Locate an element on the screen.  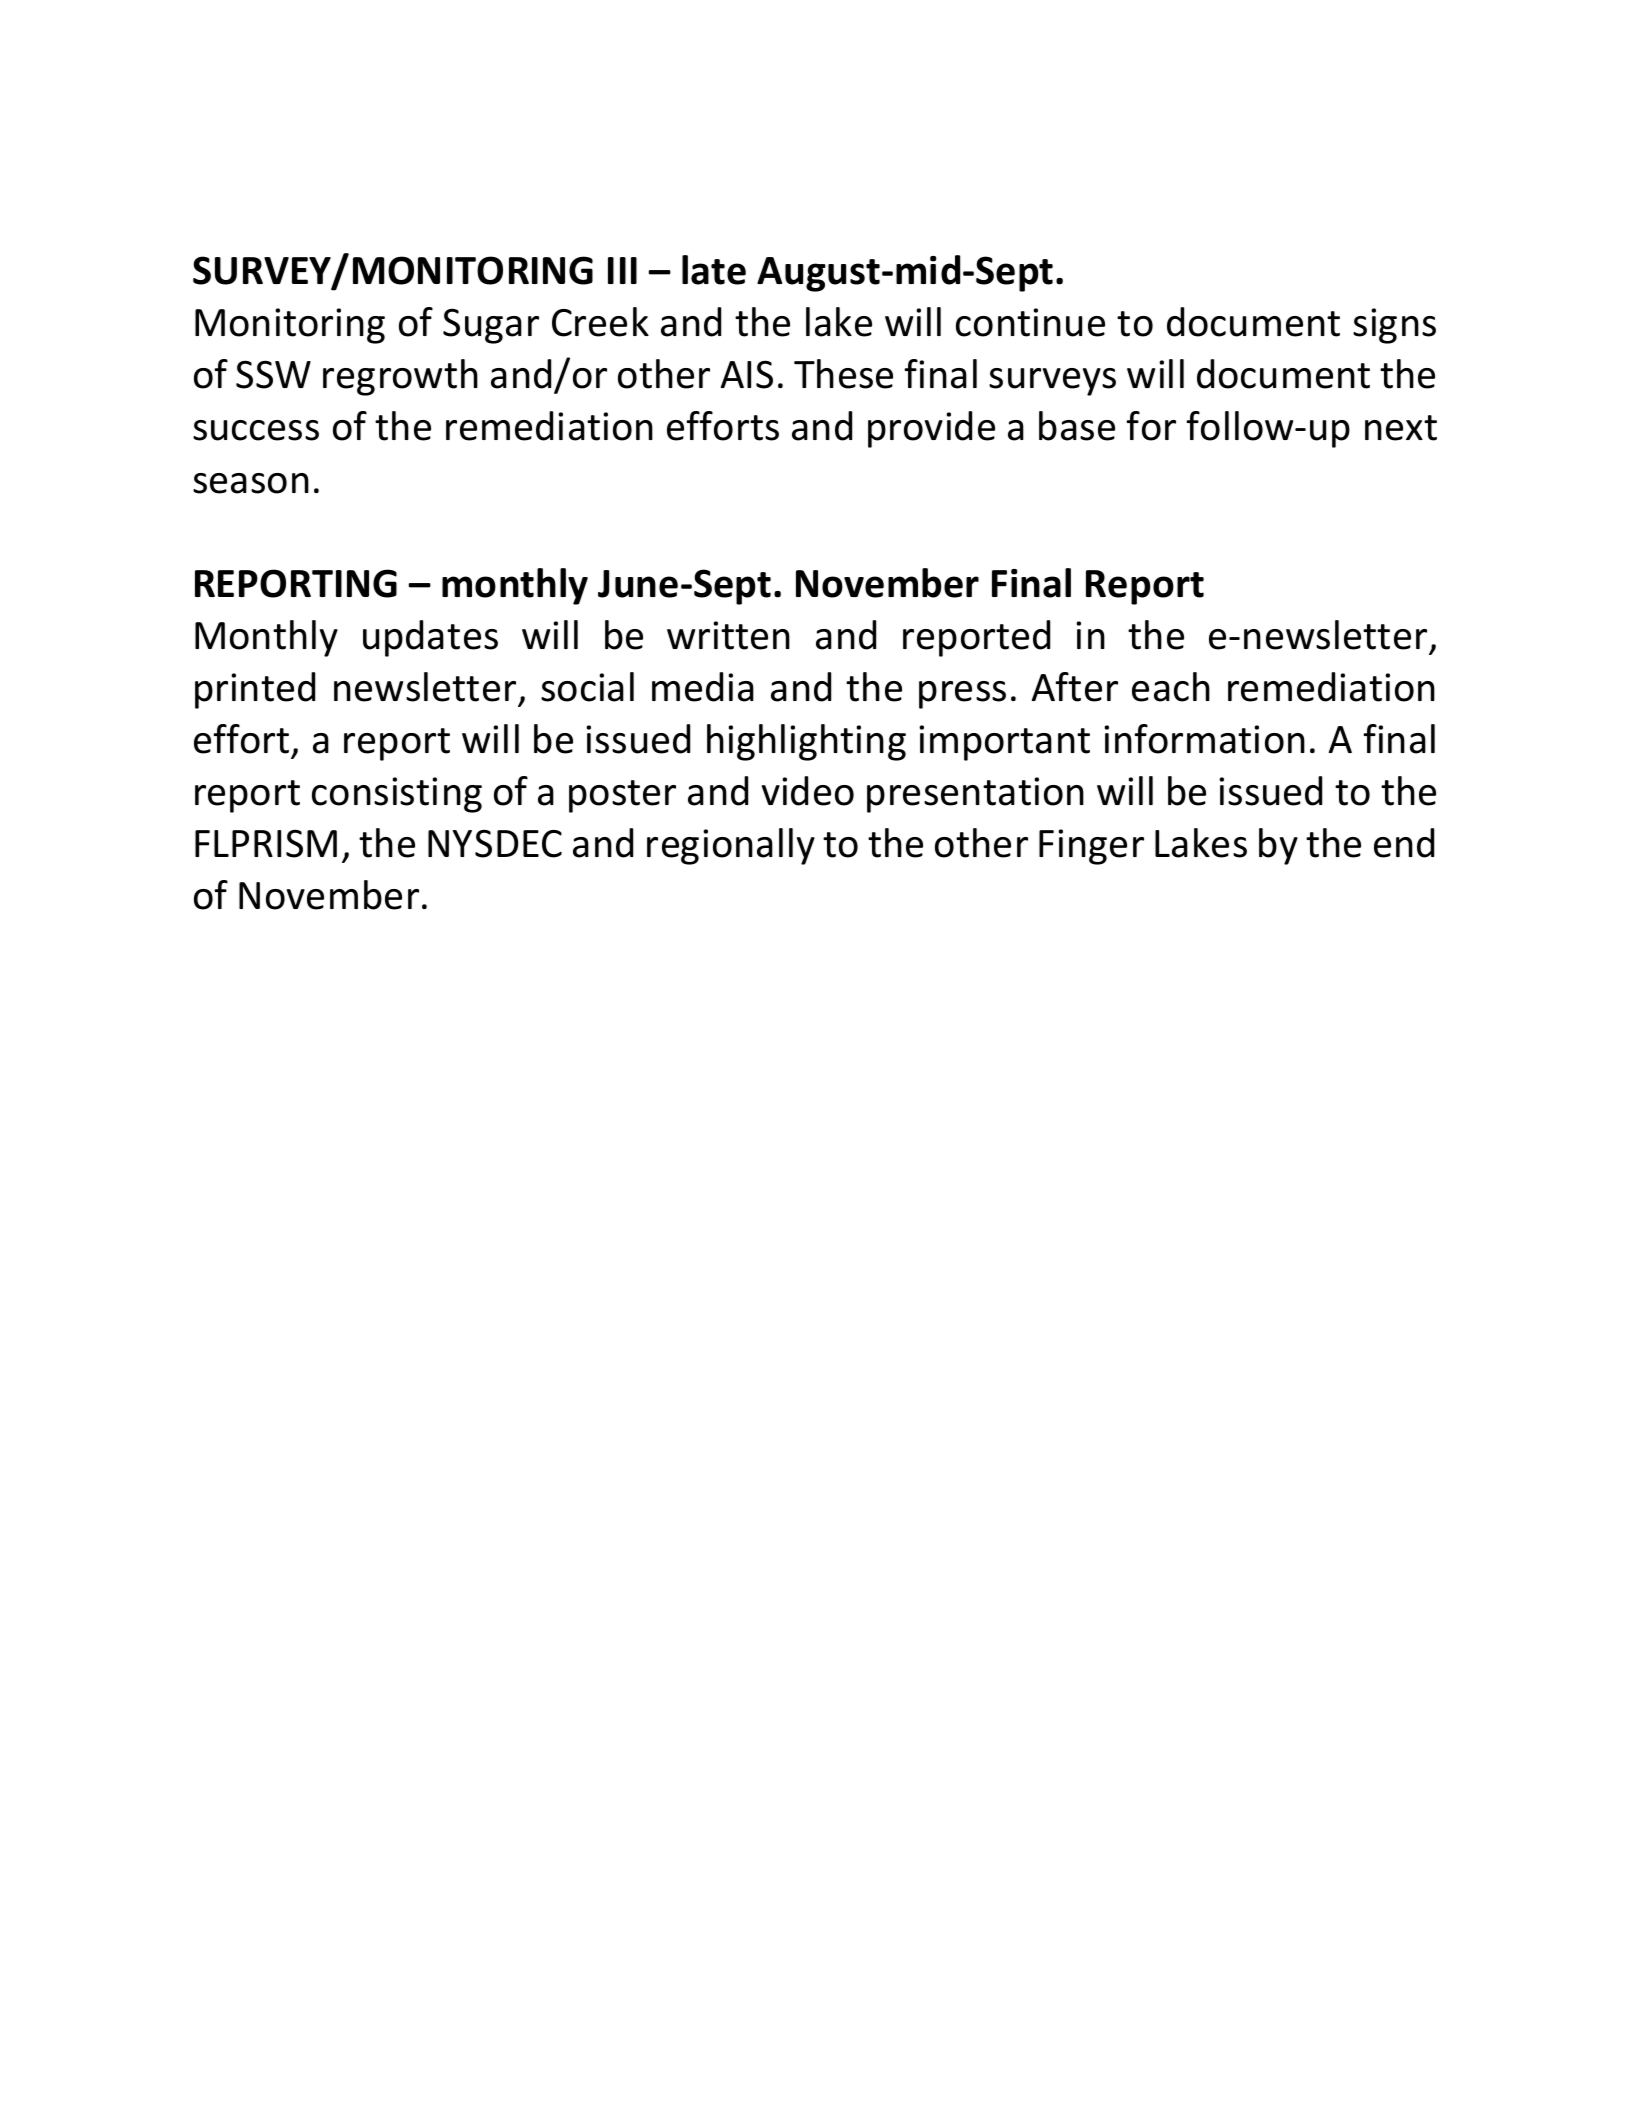
signs is located at coordinates (1394, 326).
